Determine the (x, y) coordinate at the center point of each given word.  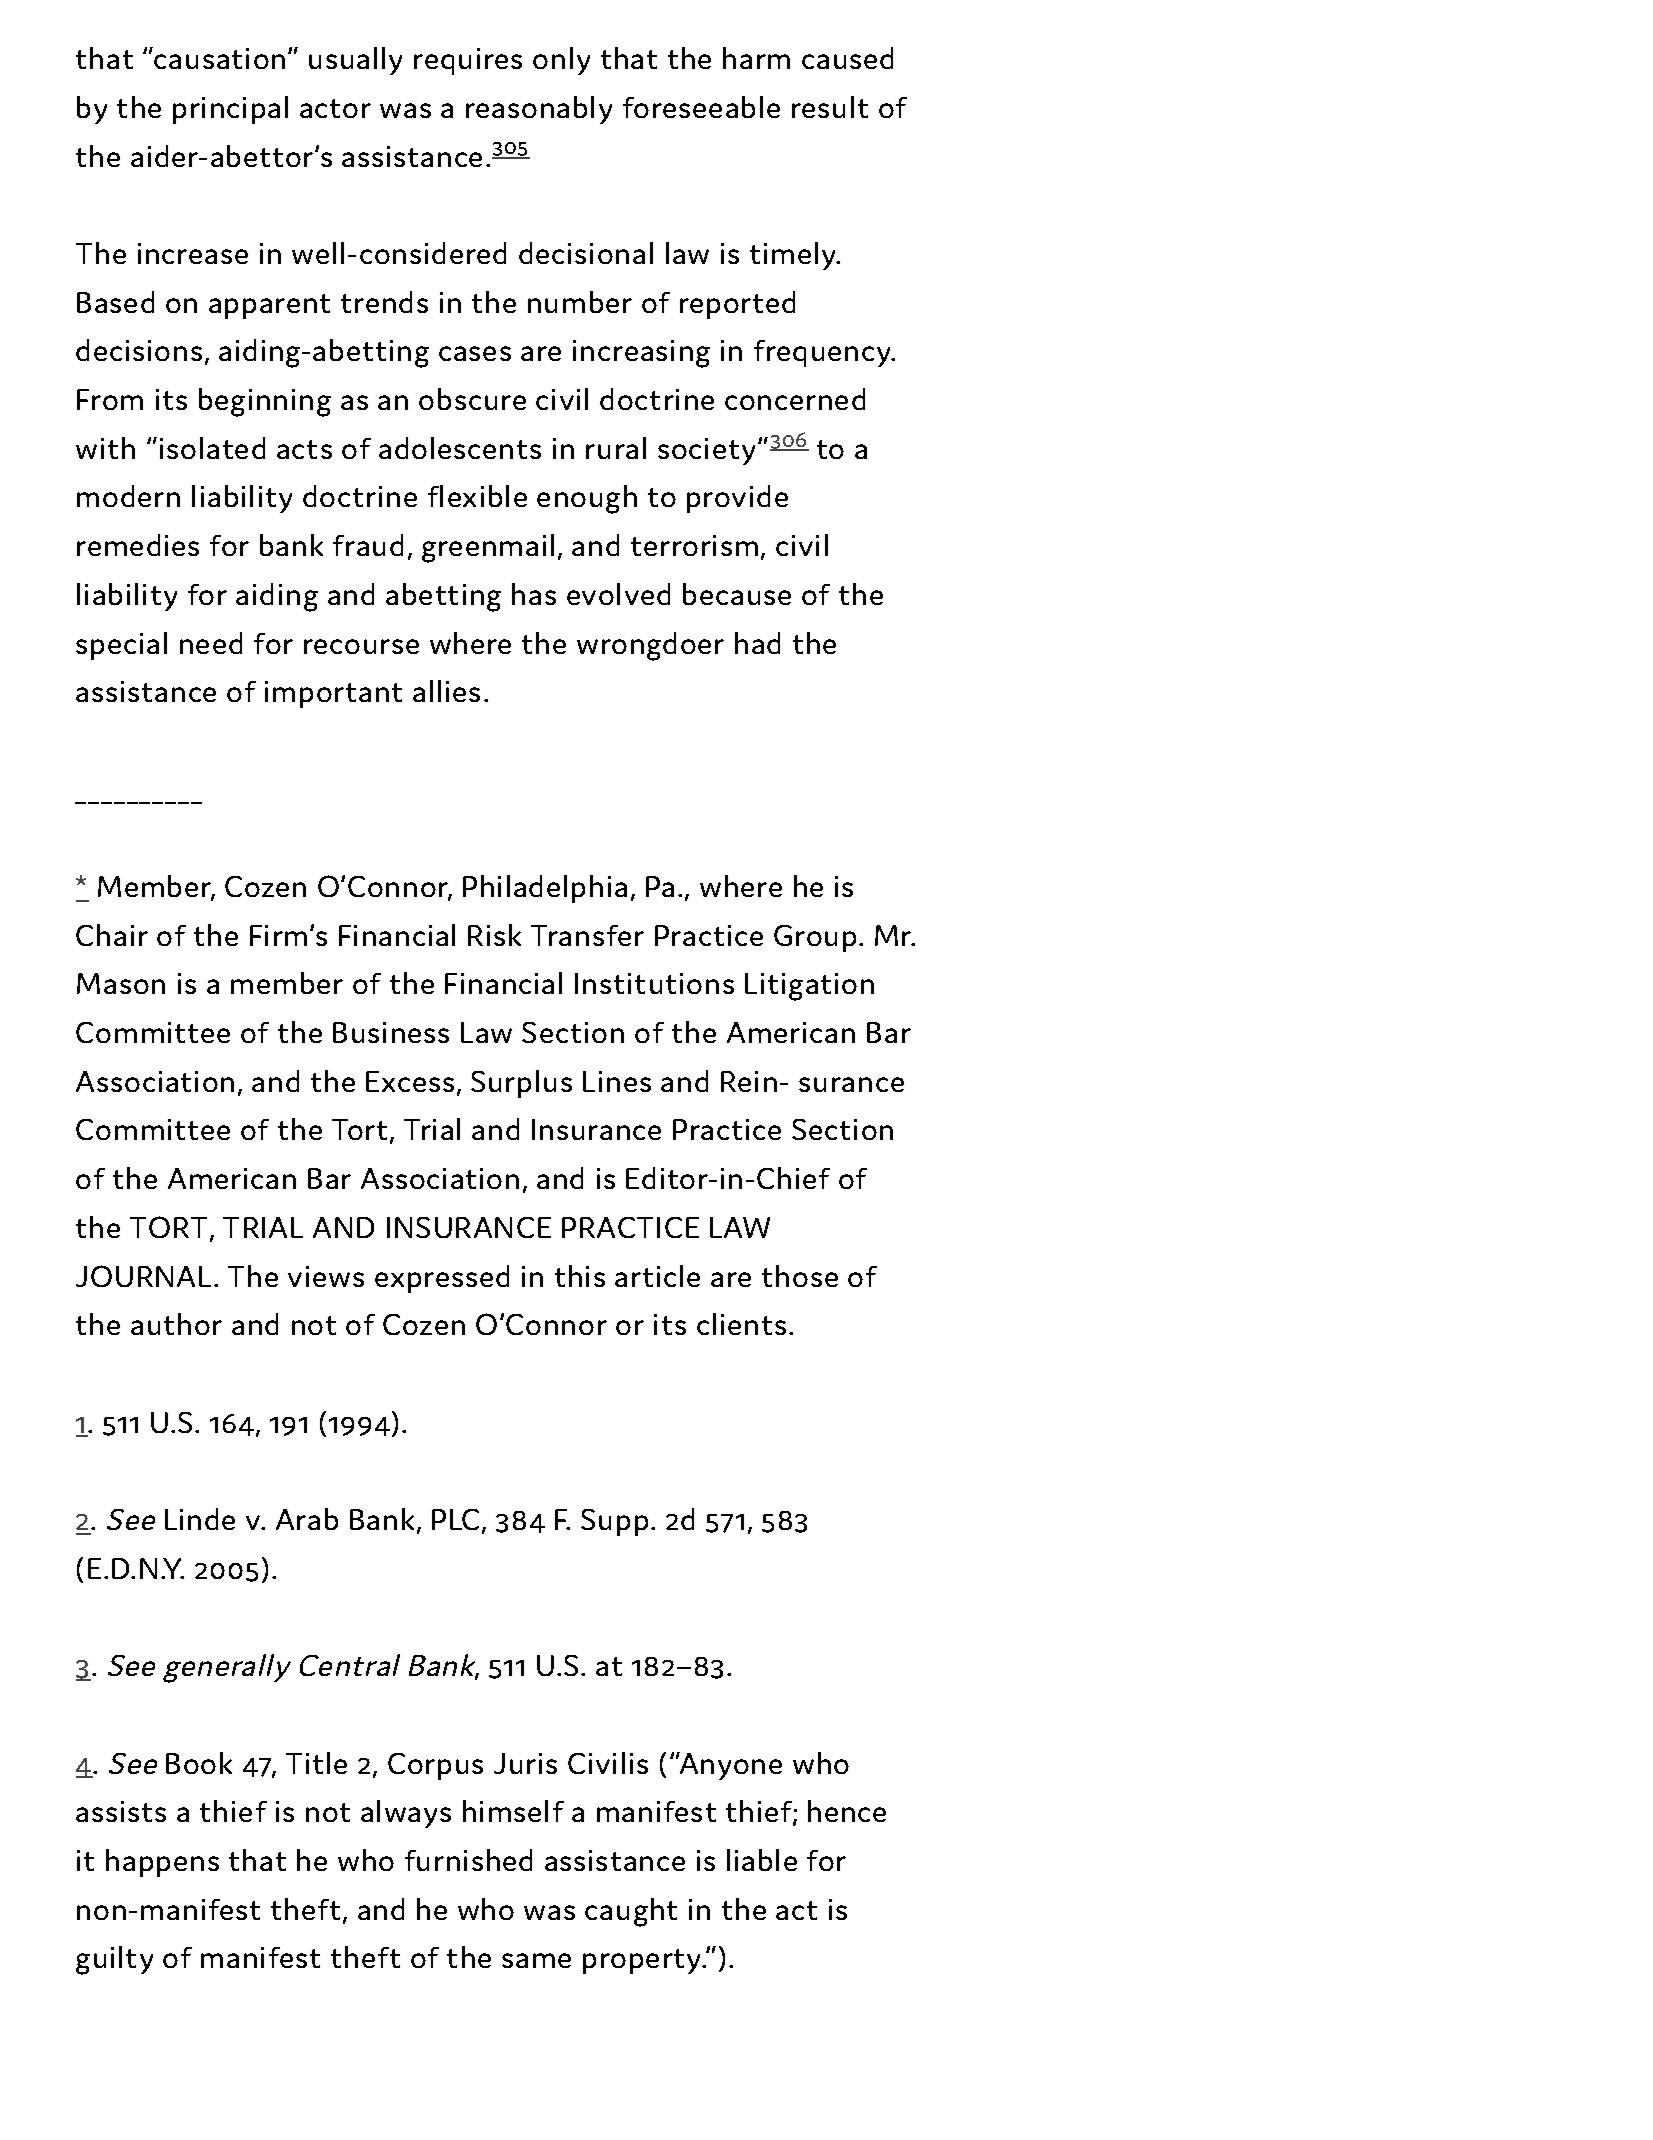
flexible (477, 496)
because (737, 594)
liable (762, 1860)
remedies (138, 545)
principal (230, 110)
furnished (468, 1860)
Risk (494, 935)
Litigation (809, 987)
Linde (200, 1519)
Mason (121, 983)
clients (741, 1324)
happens (162, 1863)
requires (468, 61)
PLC (455, 1519)
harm (756, 58)
